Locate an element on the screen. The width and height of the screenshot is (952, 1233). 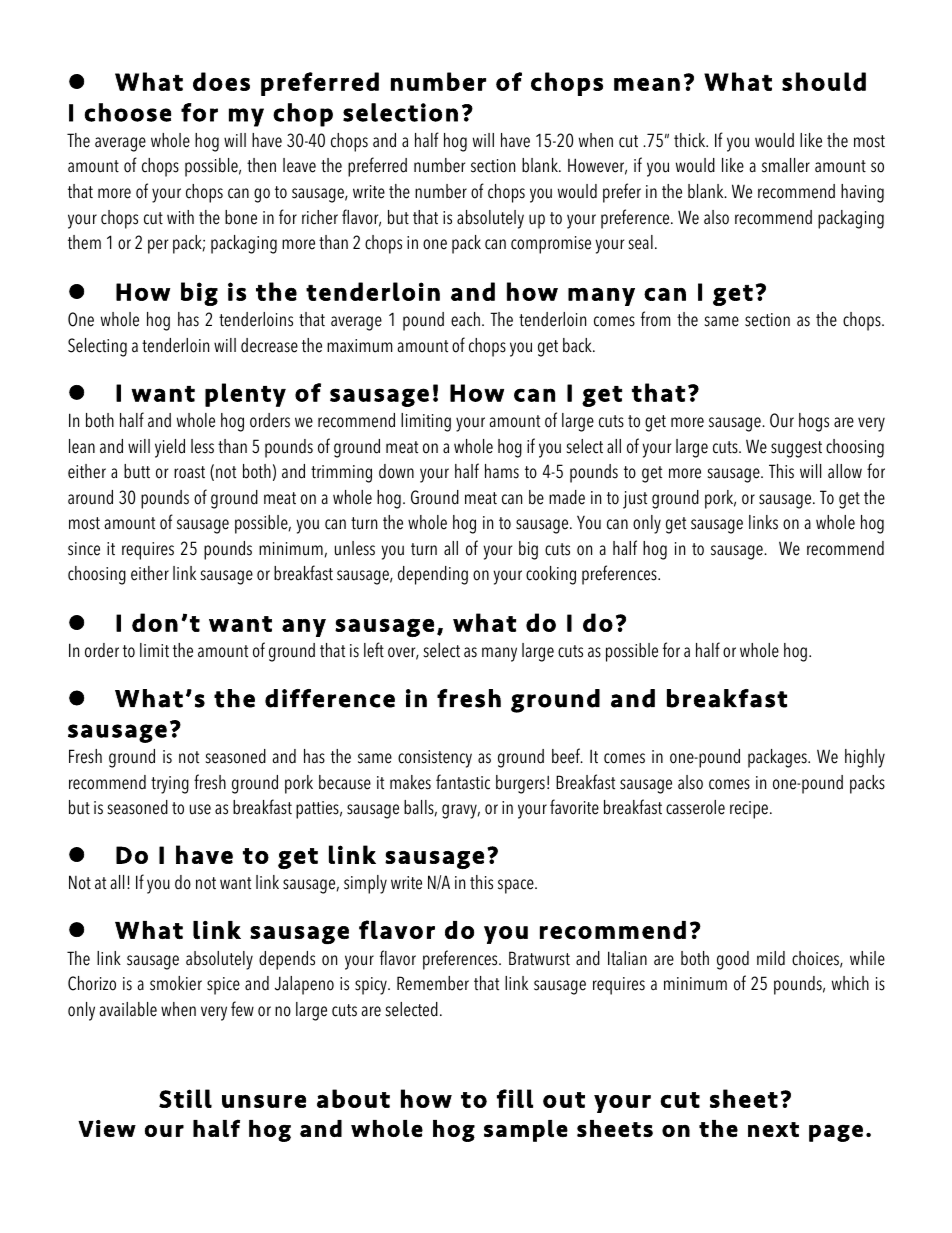
should is located at coordinates (824, 81).
